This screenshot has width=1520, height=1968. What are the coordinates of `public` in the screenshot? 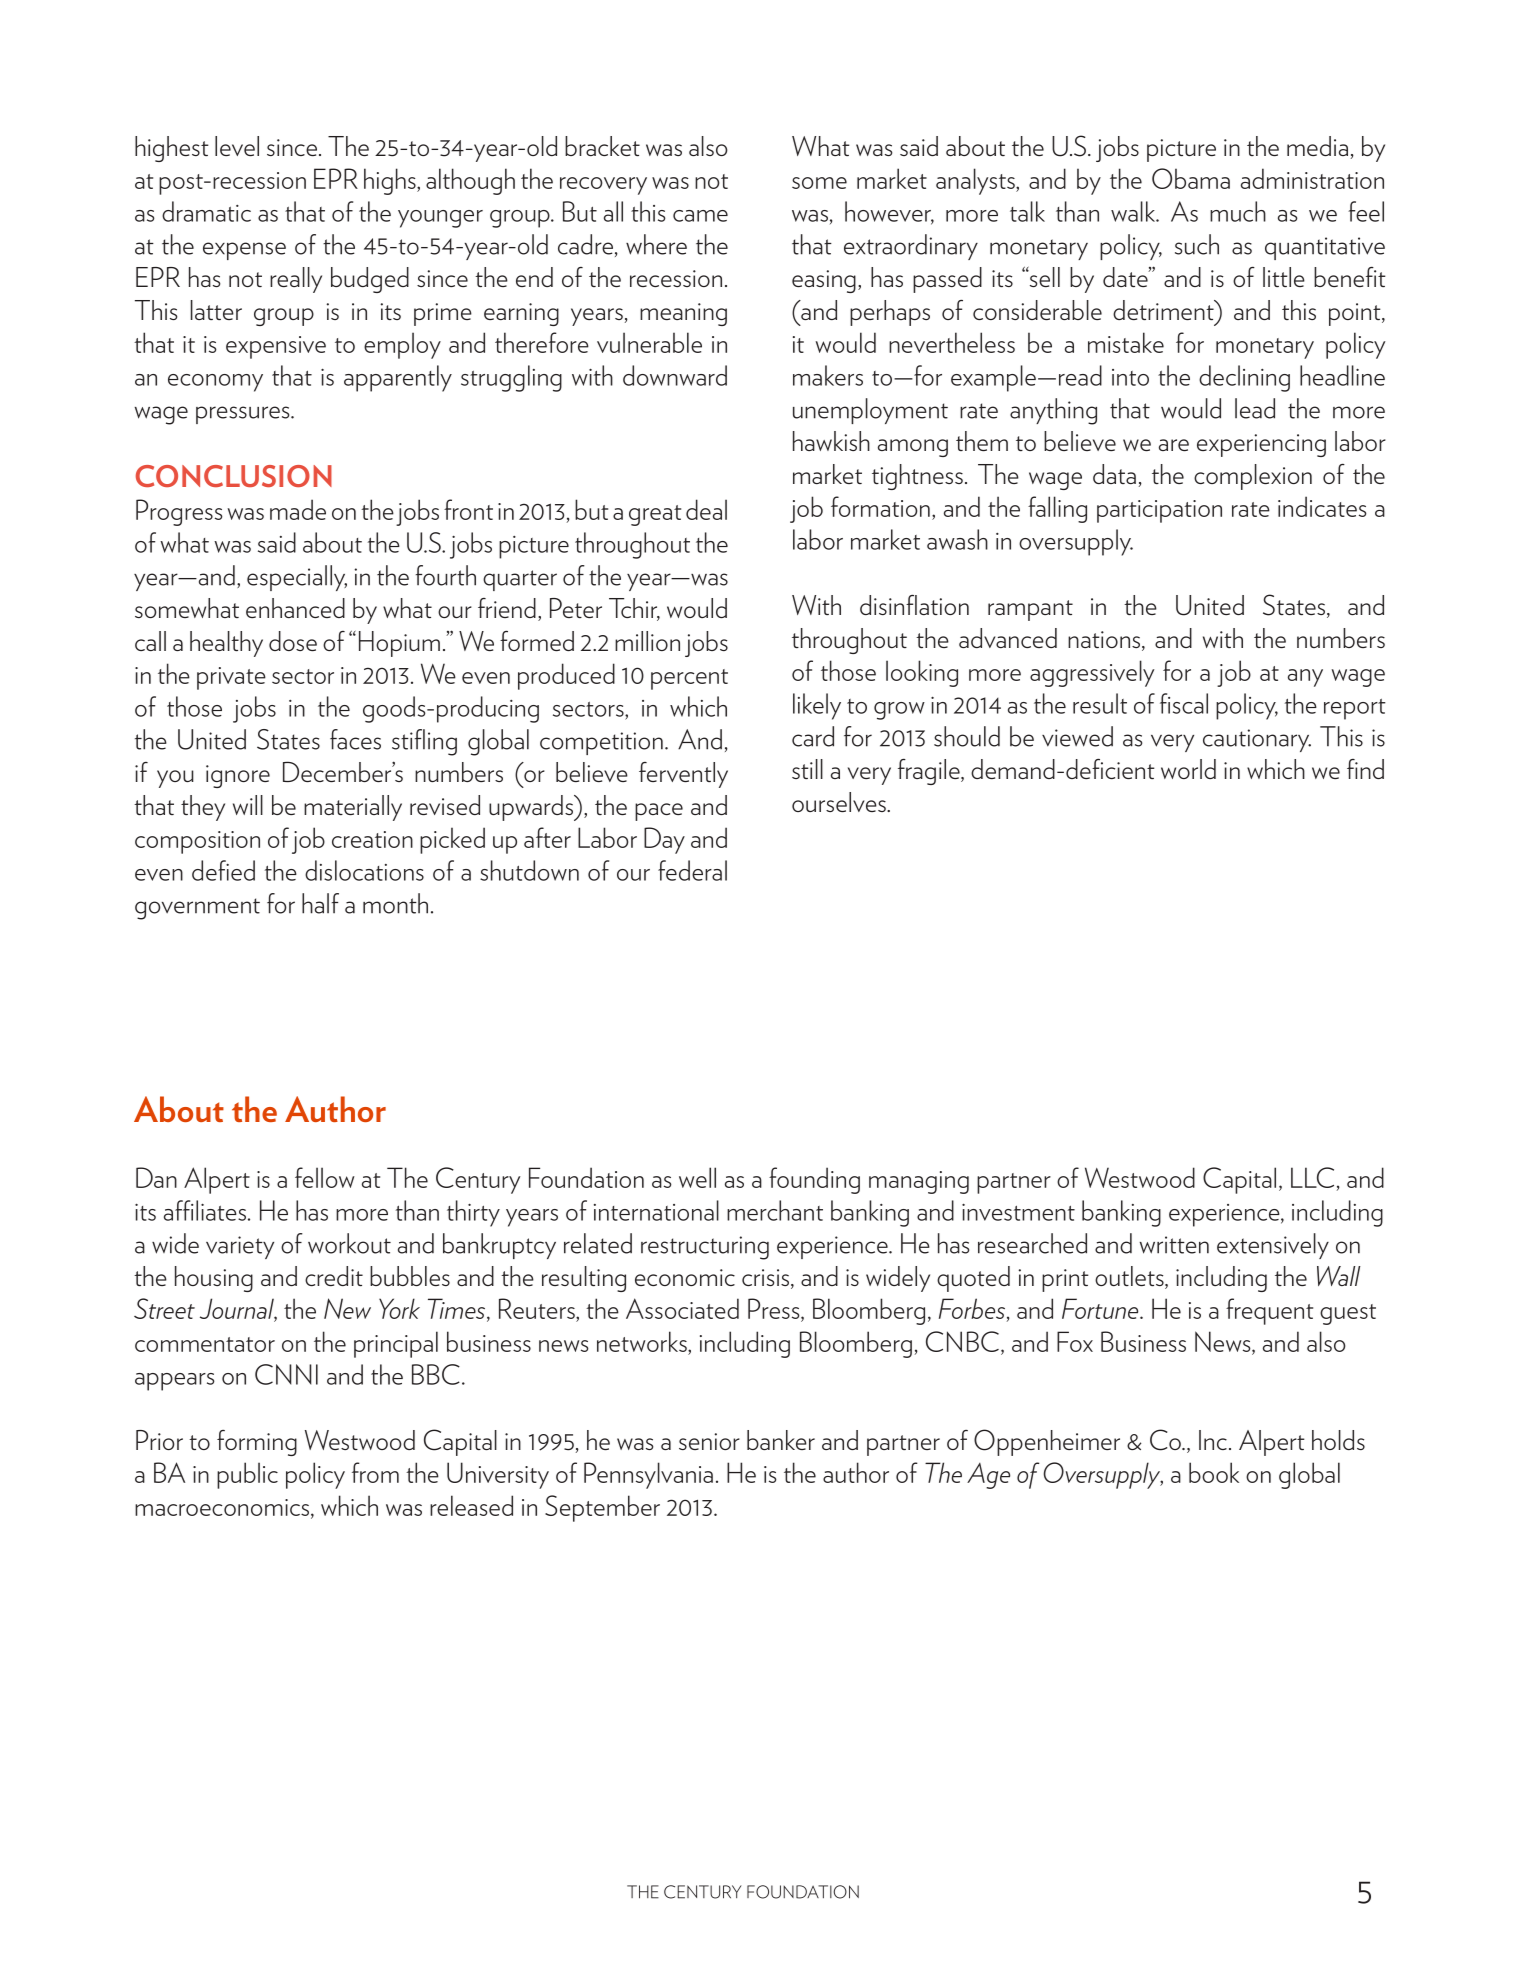 It's located at (247, 1475).
